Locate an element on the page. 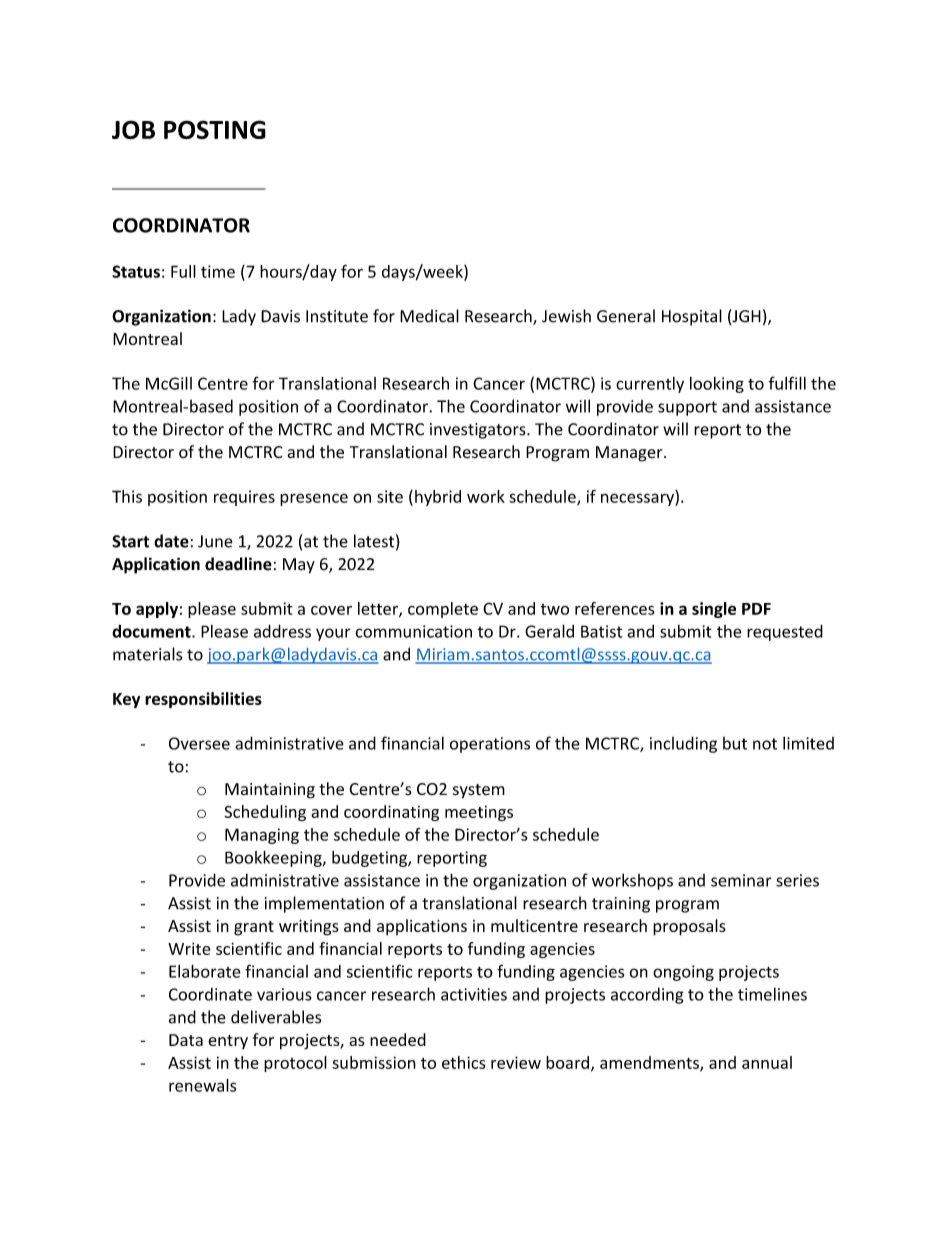 Image resolution: width=952 pixels, height=1233 pixels. Medical is located at coordinates (429, 316).
